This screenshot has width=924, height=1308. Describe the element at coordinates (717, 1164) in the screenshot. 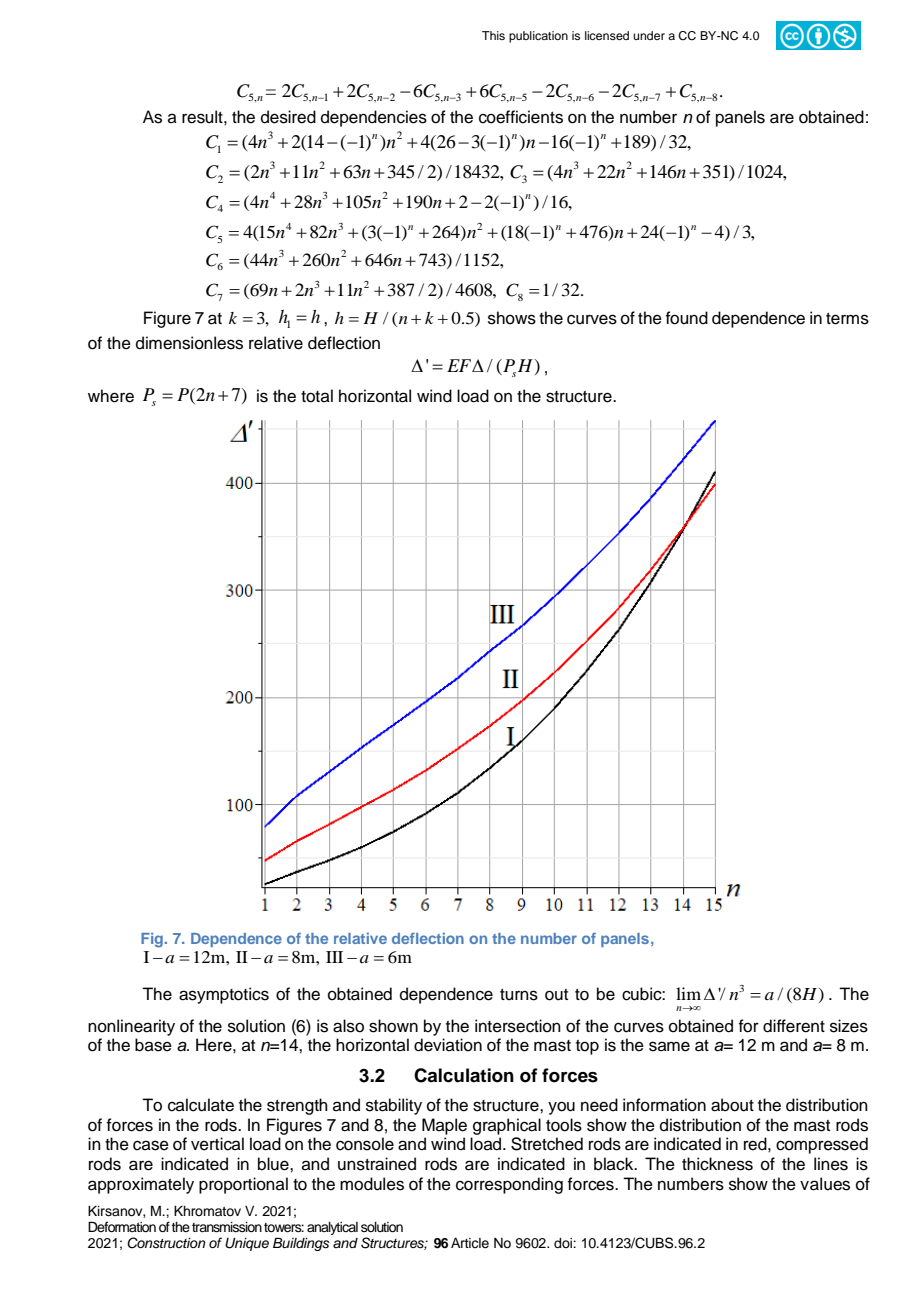

I see `thickness` at that location.
